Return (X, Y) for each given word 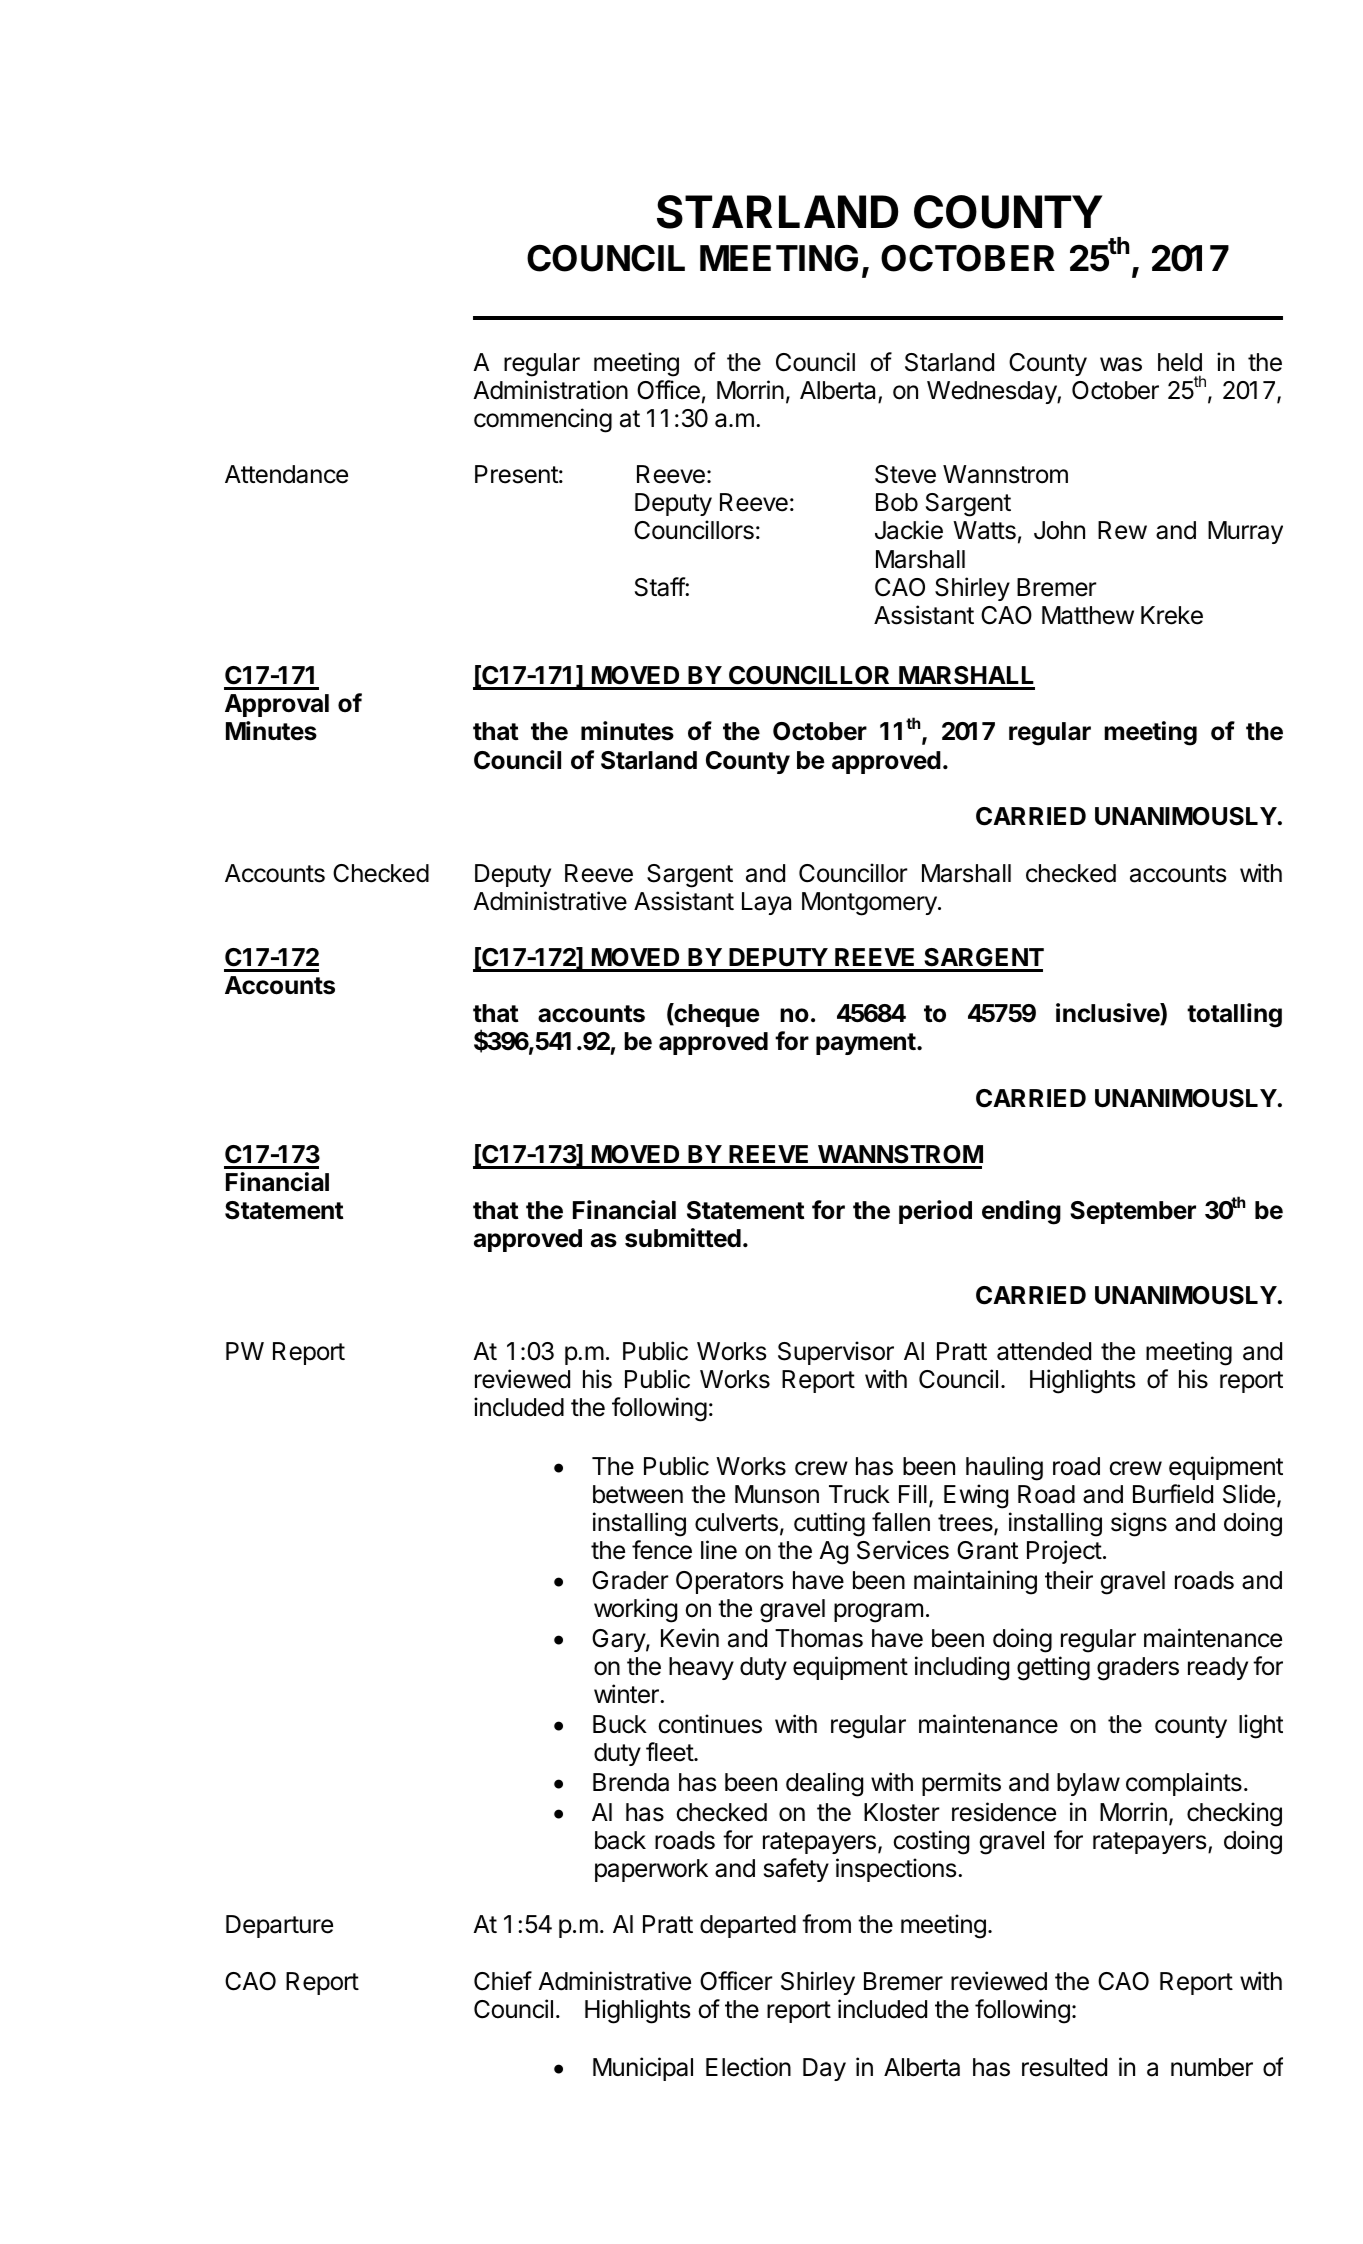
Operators (729, 1582)
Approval (277, 705)
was (1121, 364)
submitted (683, 1238)
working (635, 1610)
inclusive (1108, 1014)
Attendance (286, 474)
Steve (905, 474)
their (1069, 1580)
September (1133, 1212)
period (935, 1212)
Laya (766, 903)
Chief (503, 1981)
